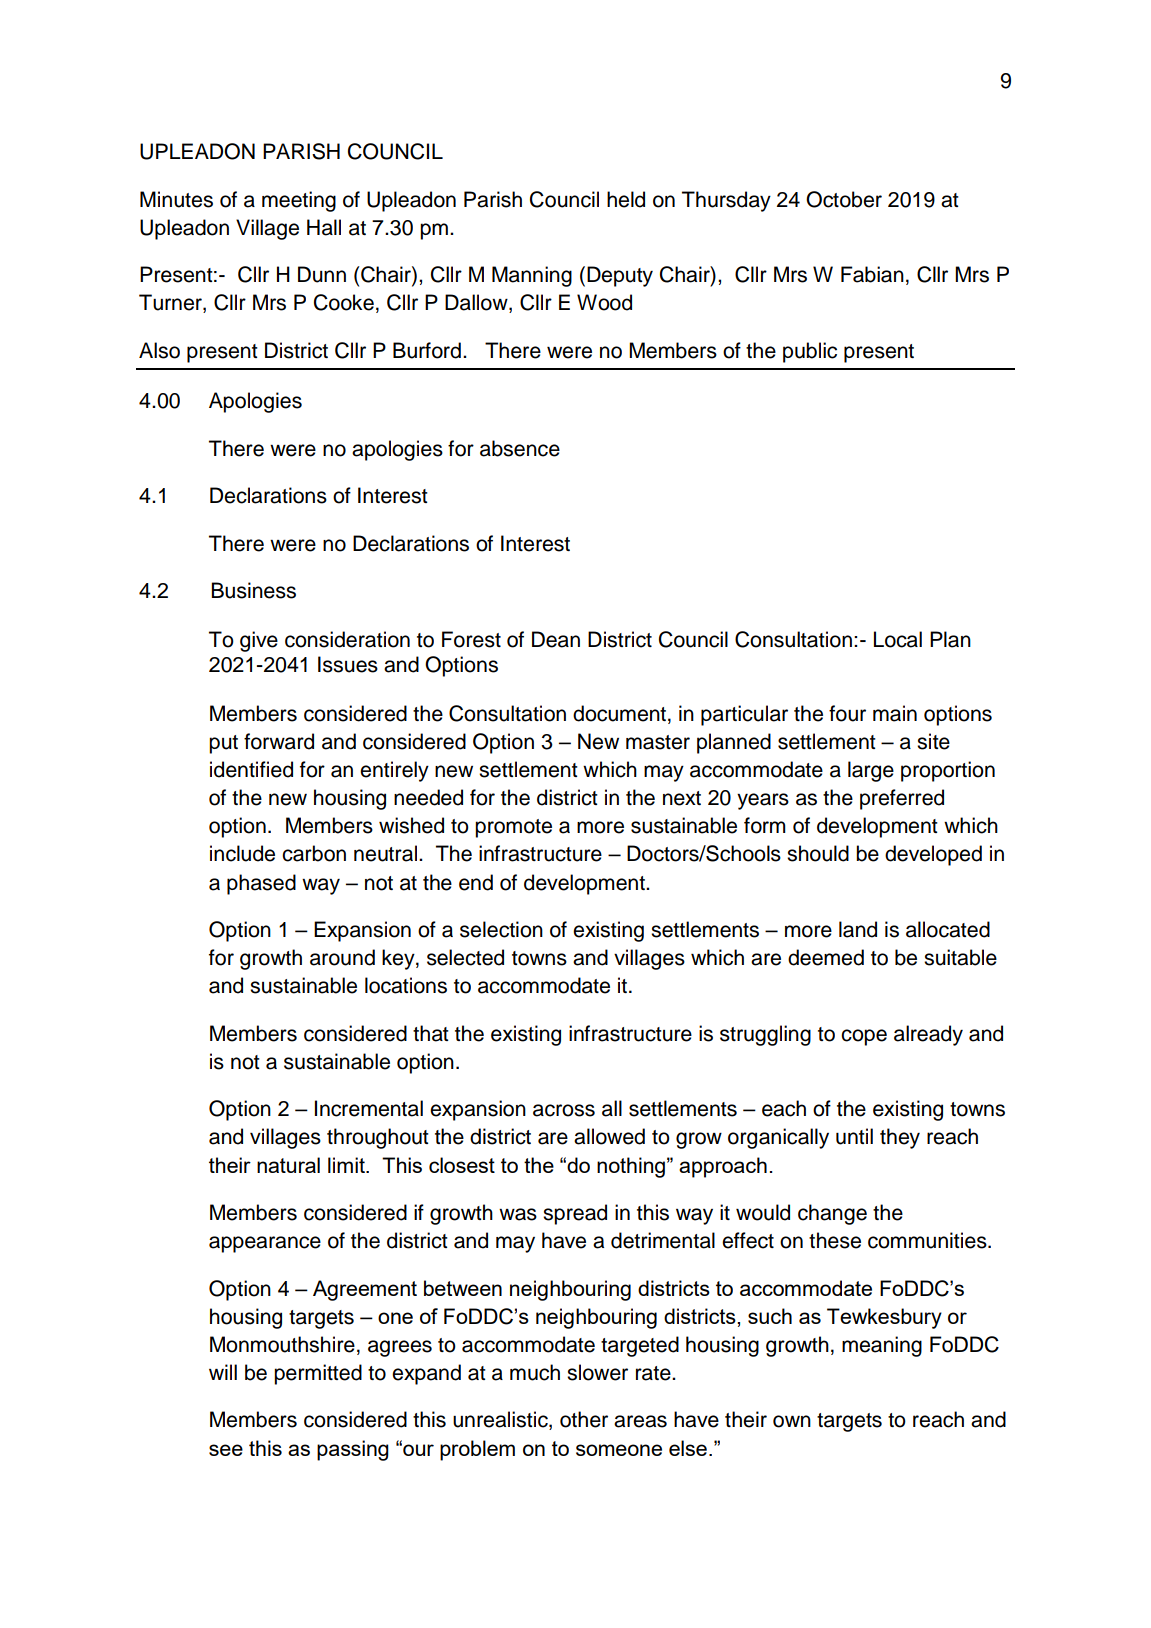 This screenshot has height=1628, width=1151. Describe the element at coordinates (882, 1346) in the screenshot. I see `meaning` at that location.
